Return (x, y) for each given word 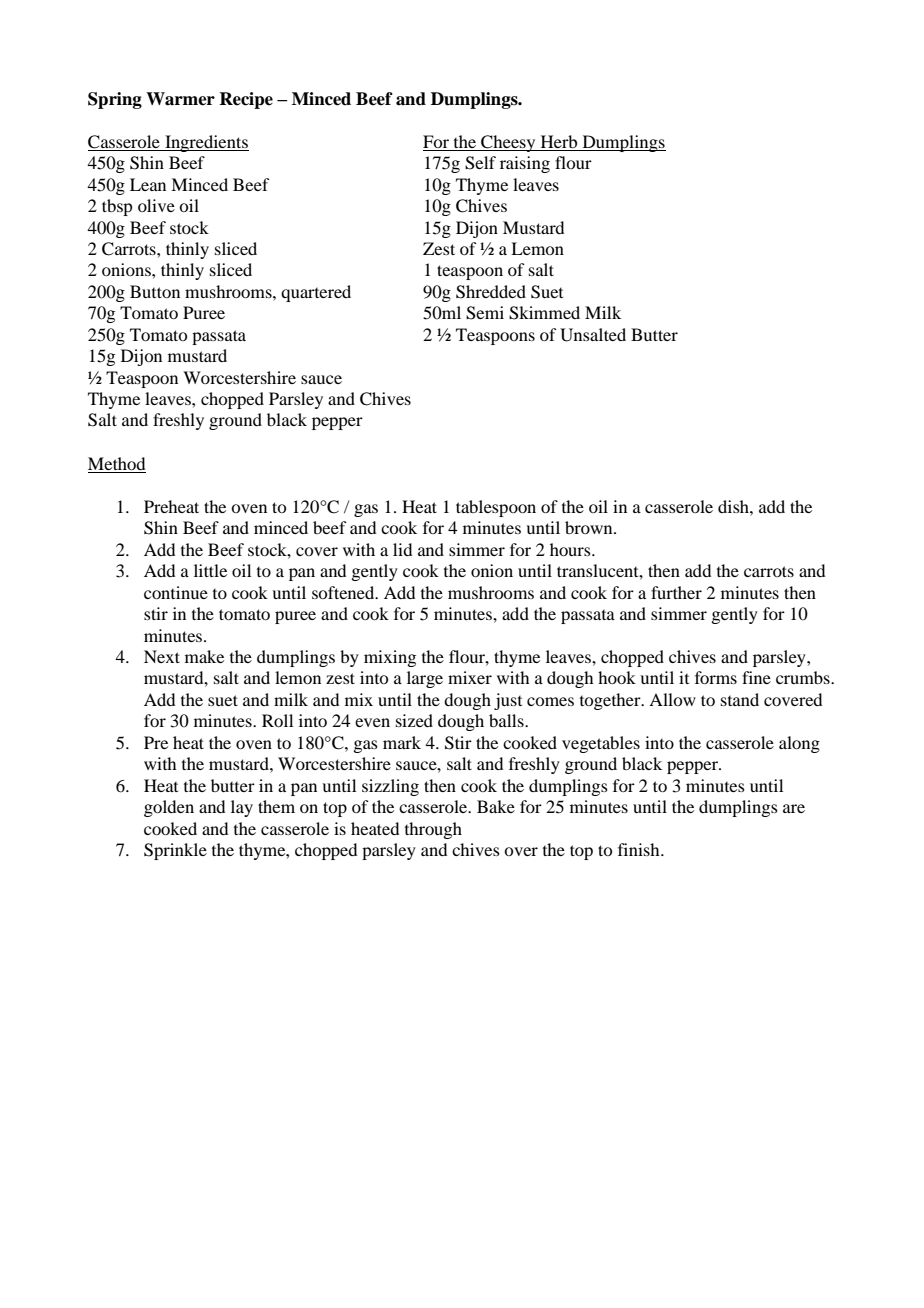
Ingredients (206, 143)
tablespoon (496, 508)
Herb (559, 143)
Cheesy (508, 143)
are (794, 808)
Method (116, 463)
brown (590, 527)
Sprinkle (175, 851)
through (433, 830)
